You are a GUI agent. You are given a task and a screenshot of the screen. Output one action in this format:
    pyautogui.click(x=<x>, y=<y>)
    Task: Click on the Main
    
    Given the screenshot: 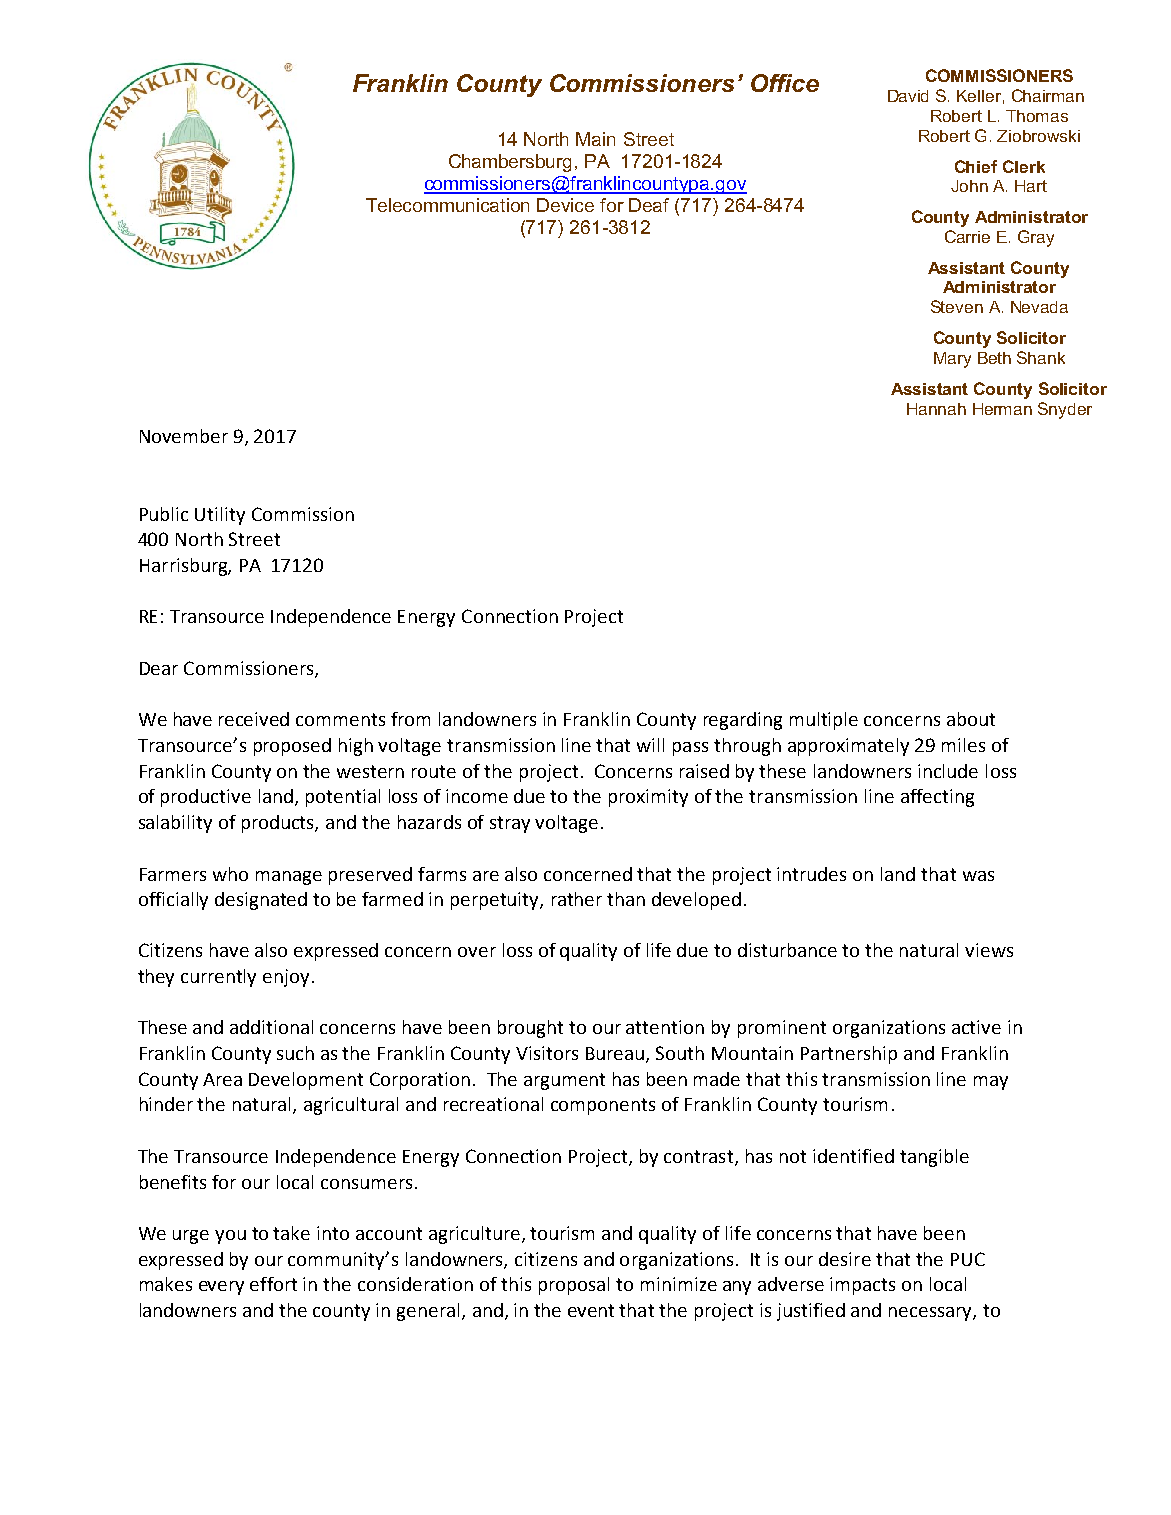 What is the action you would take?
    pyautogui.click(x=595, y=139)
